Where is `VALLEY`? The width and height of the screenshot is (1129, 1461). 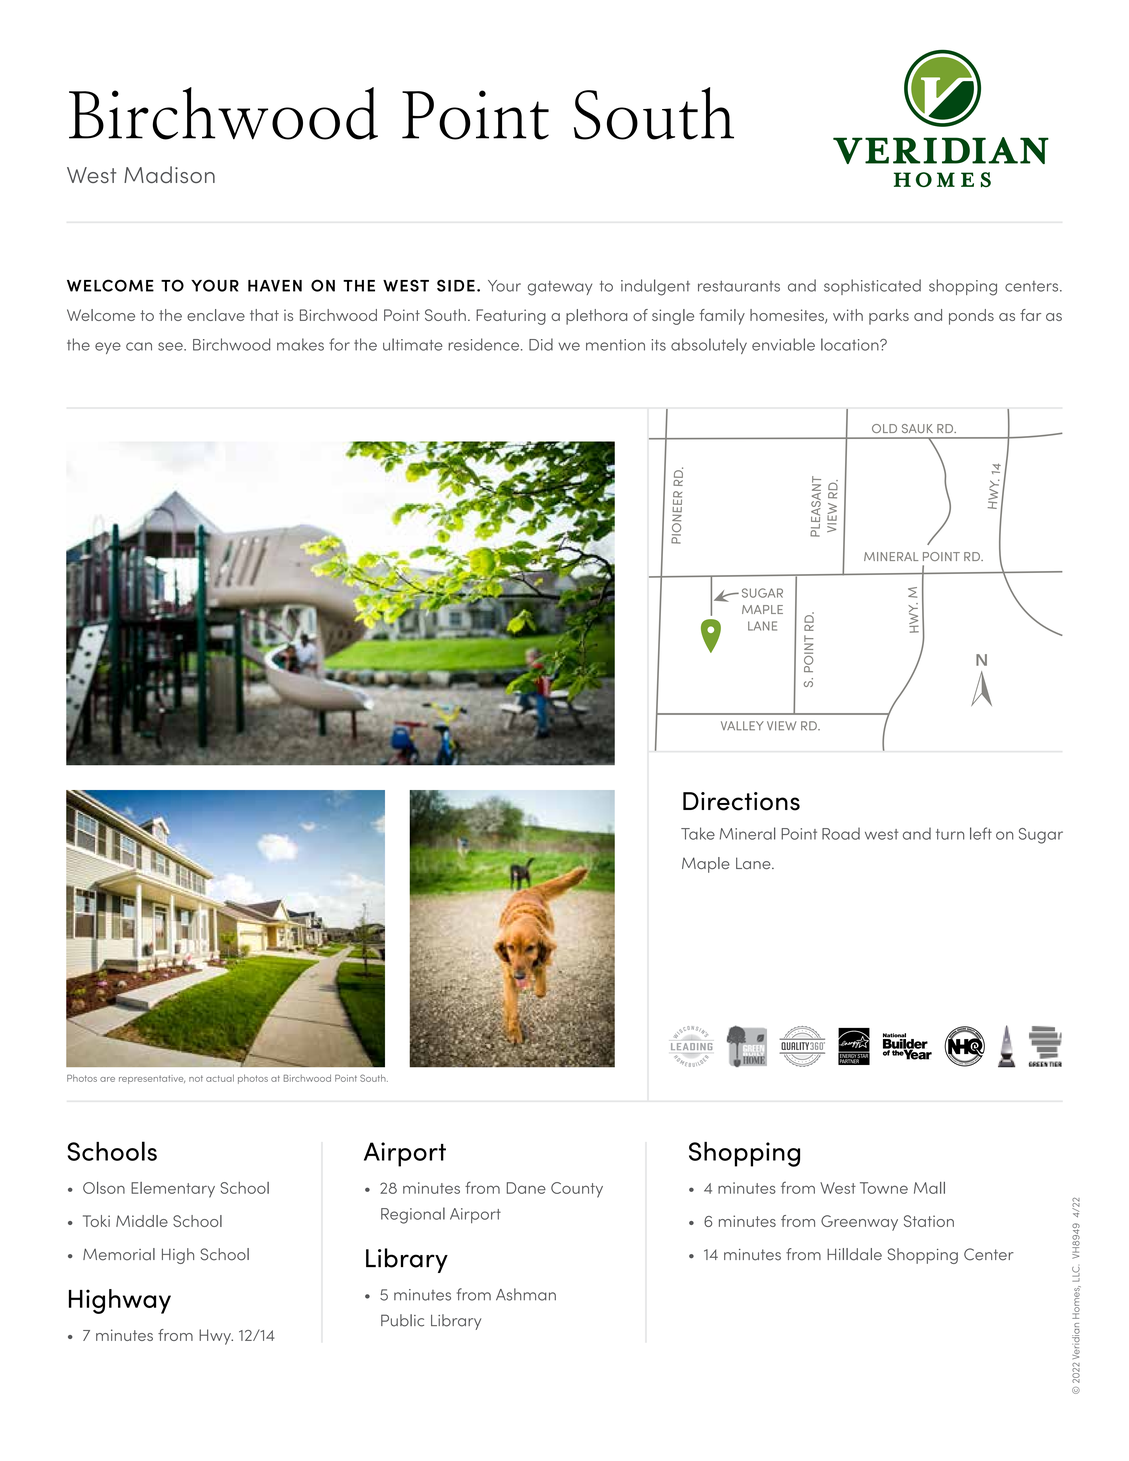 VALLEY is located at coordinates (742, 726).
